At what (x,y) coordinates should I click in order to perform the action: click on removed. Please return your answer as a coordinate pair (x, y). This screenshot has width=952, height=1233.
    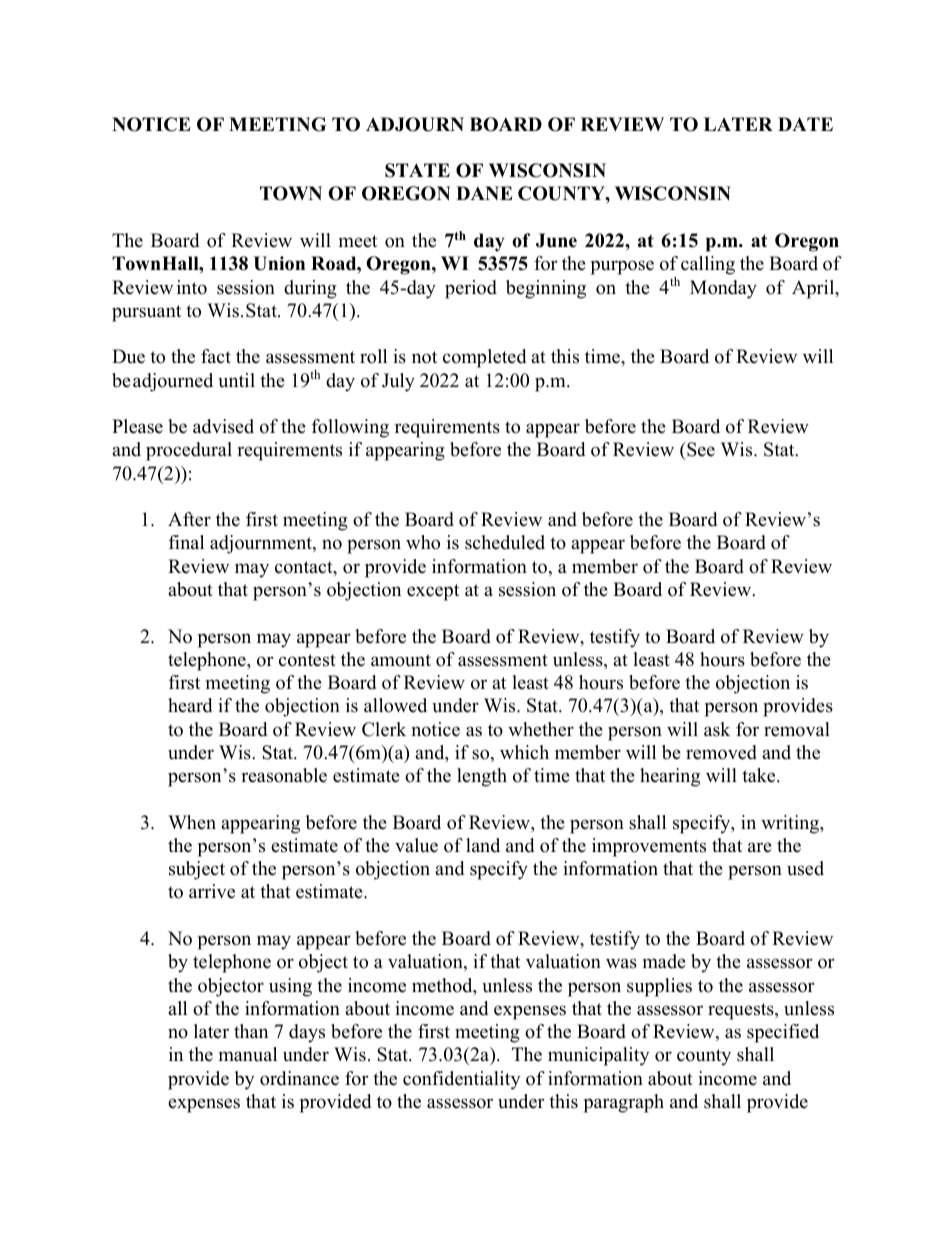
    Looking at the image, I should click on (721, 752).
